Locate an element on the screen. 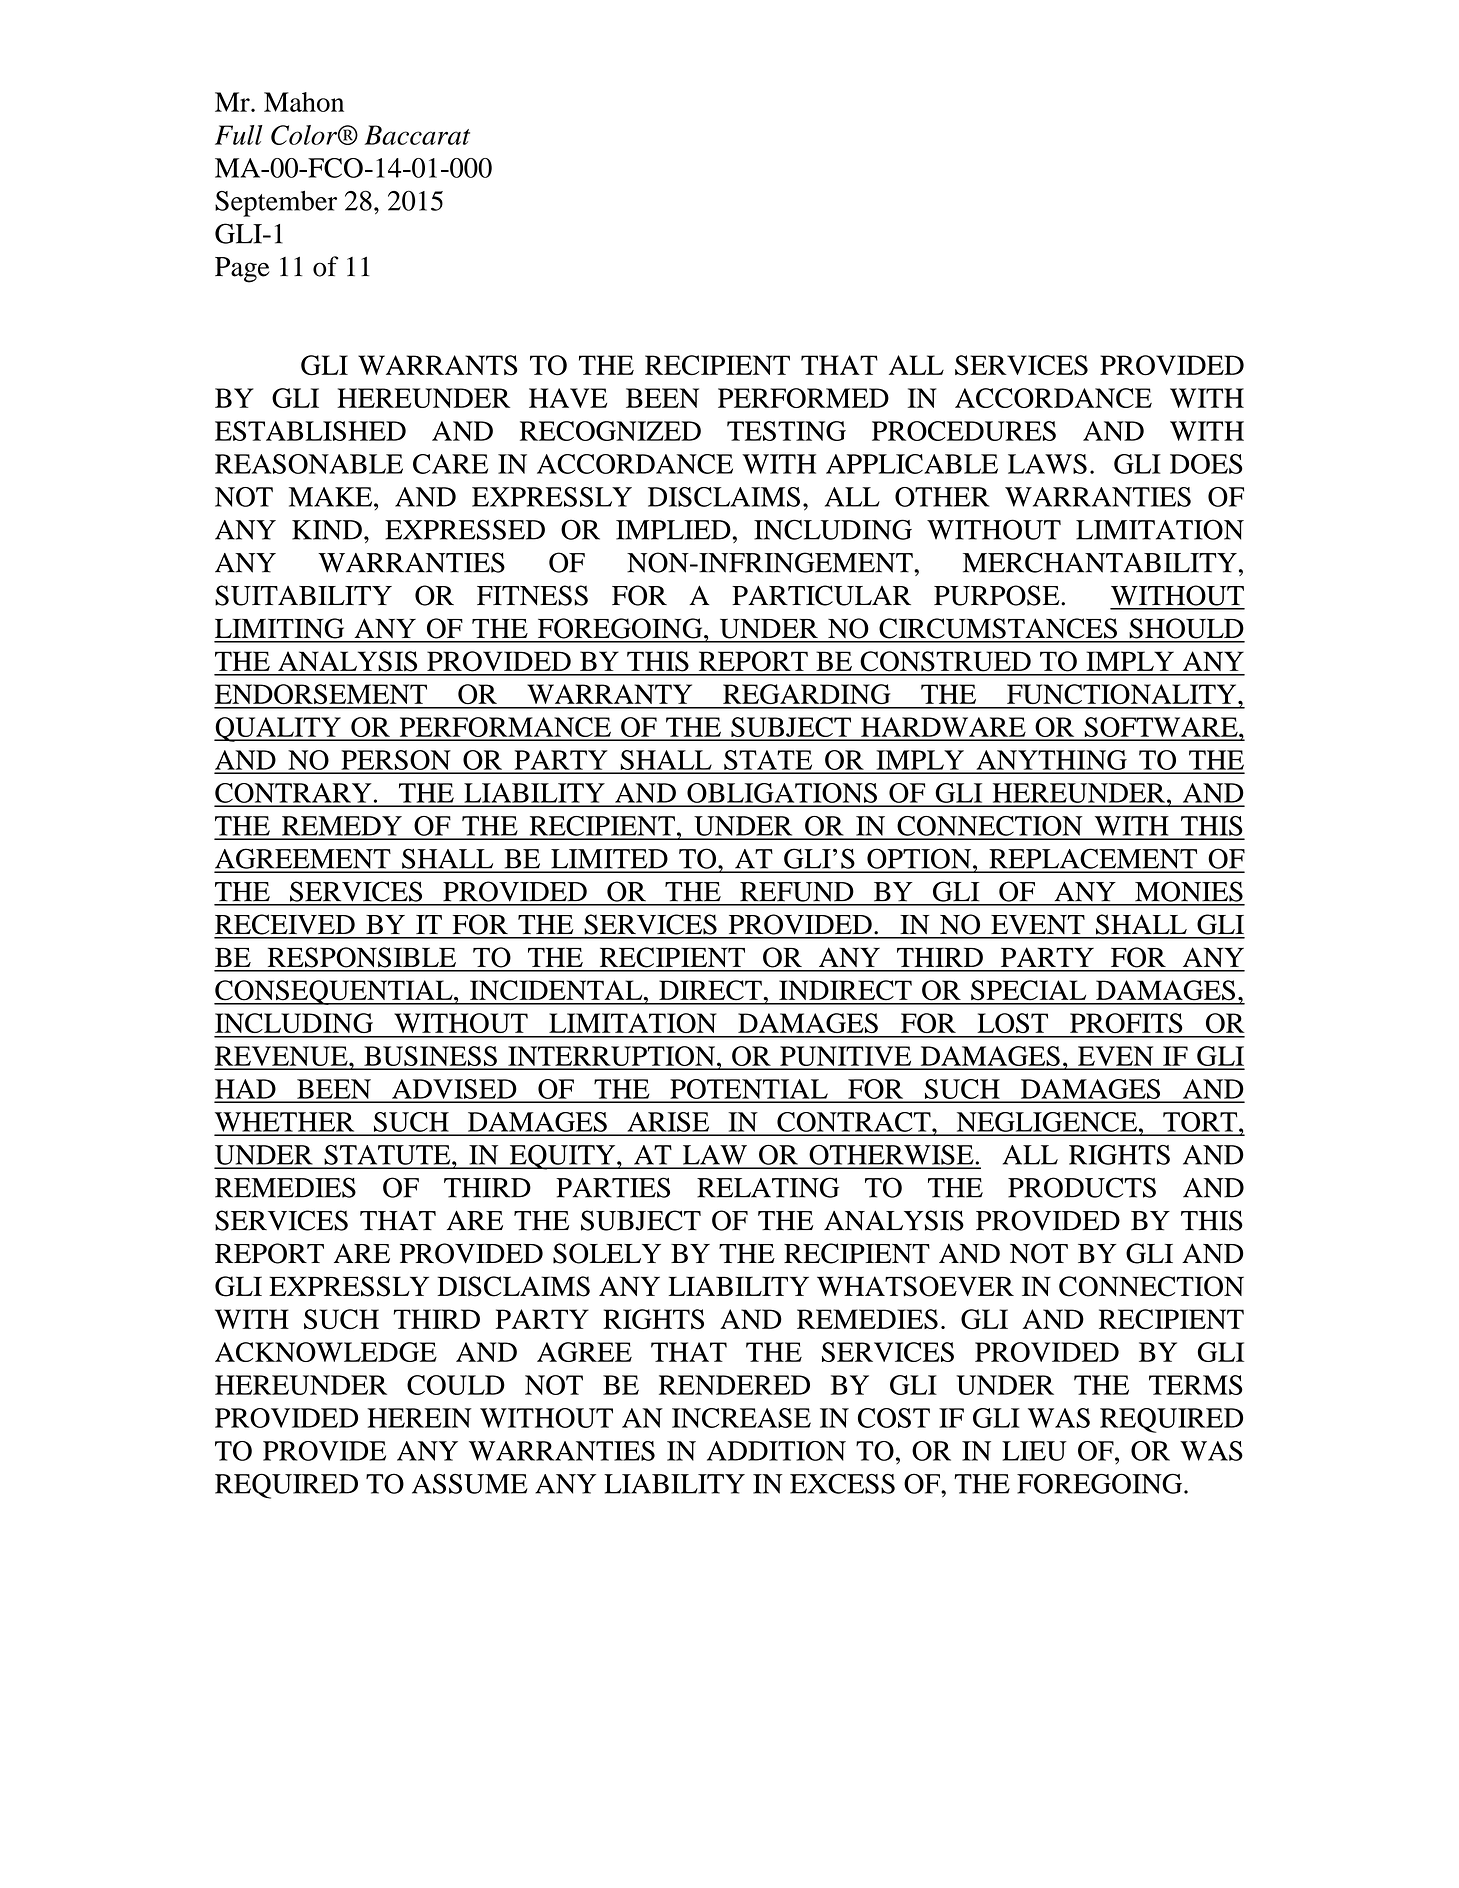 The image size is (1459, 1888). MAKE is located at coordinates (332, 497).
